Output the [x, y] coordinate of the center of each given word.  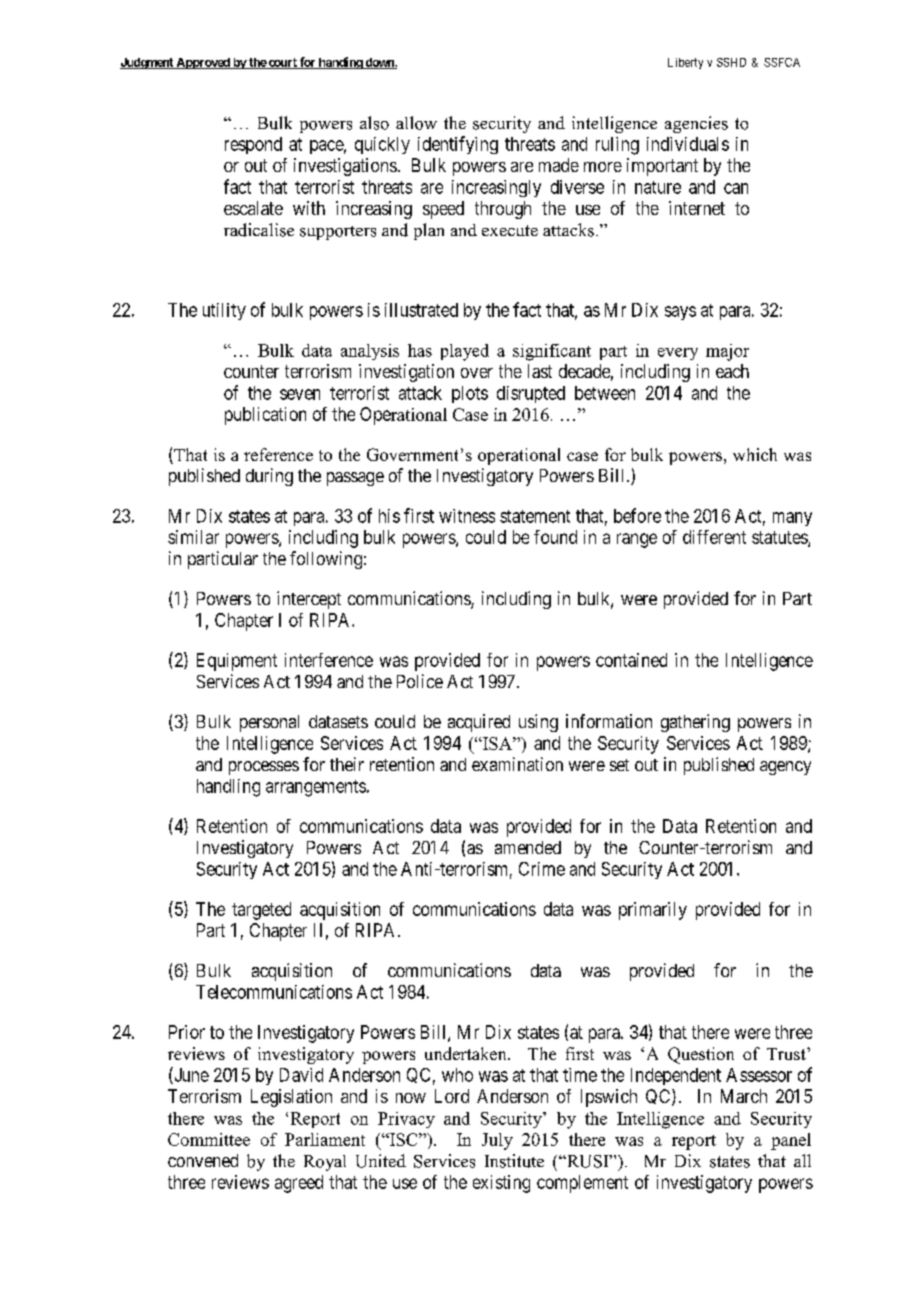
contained [631, 660]
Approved [203, 63]
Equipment [237, 662]
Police [420, 681]
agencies [696, 124]
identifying [458, 145]
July [497, 1141]
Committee [209, 1139]
